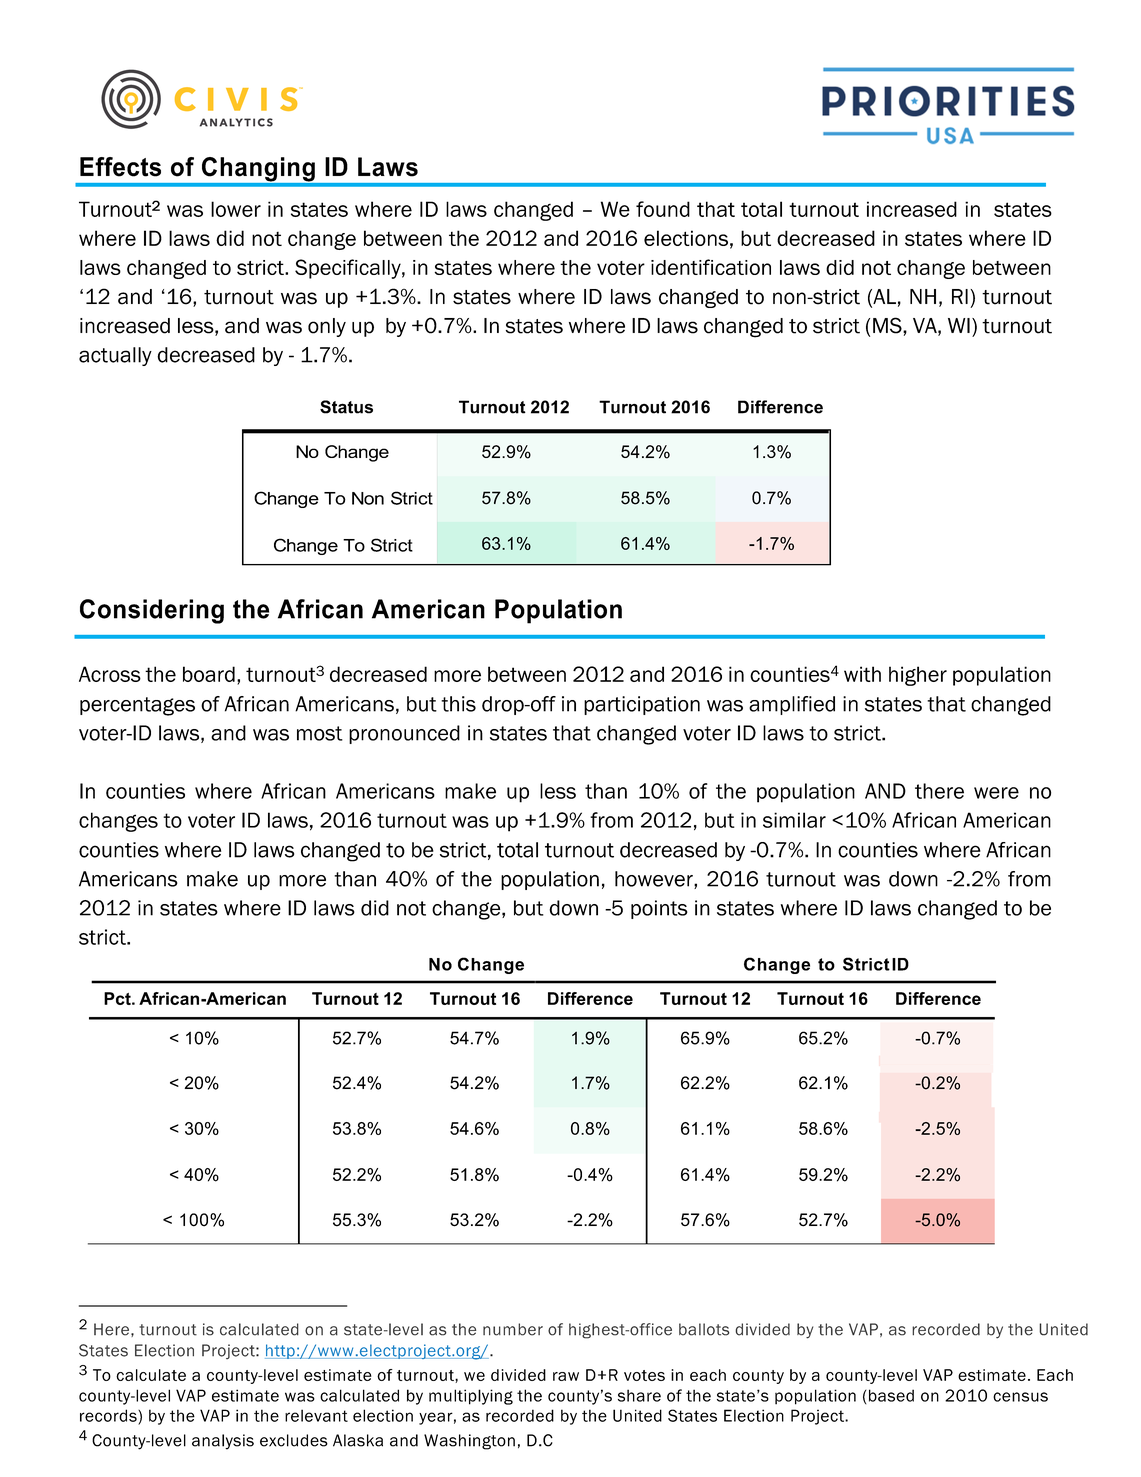 Image resolution: width=1141 pixels, height=1477 pixels. What do you see at coordinates (663, 209) in the screenshot?
I see `found` at bounding box center [663, 209].
